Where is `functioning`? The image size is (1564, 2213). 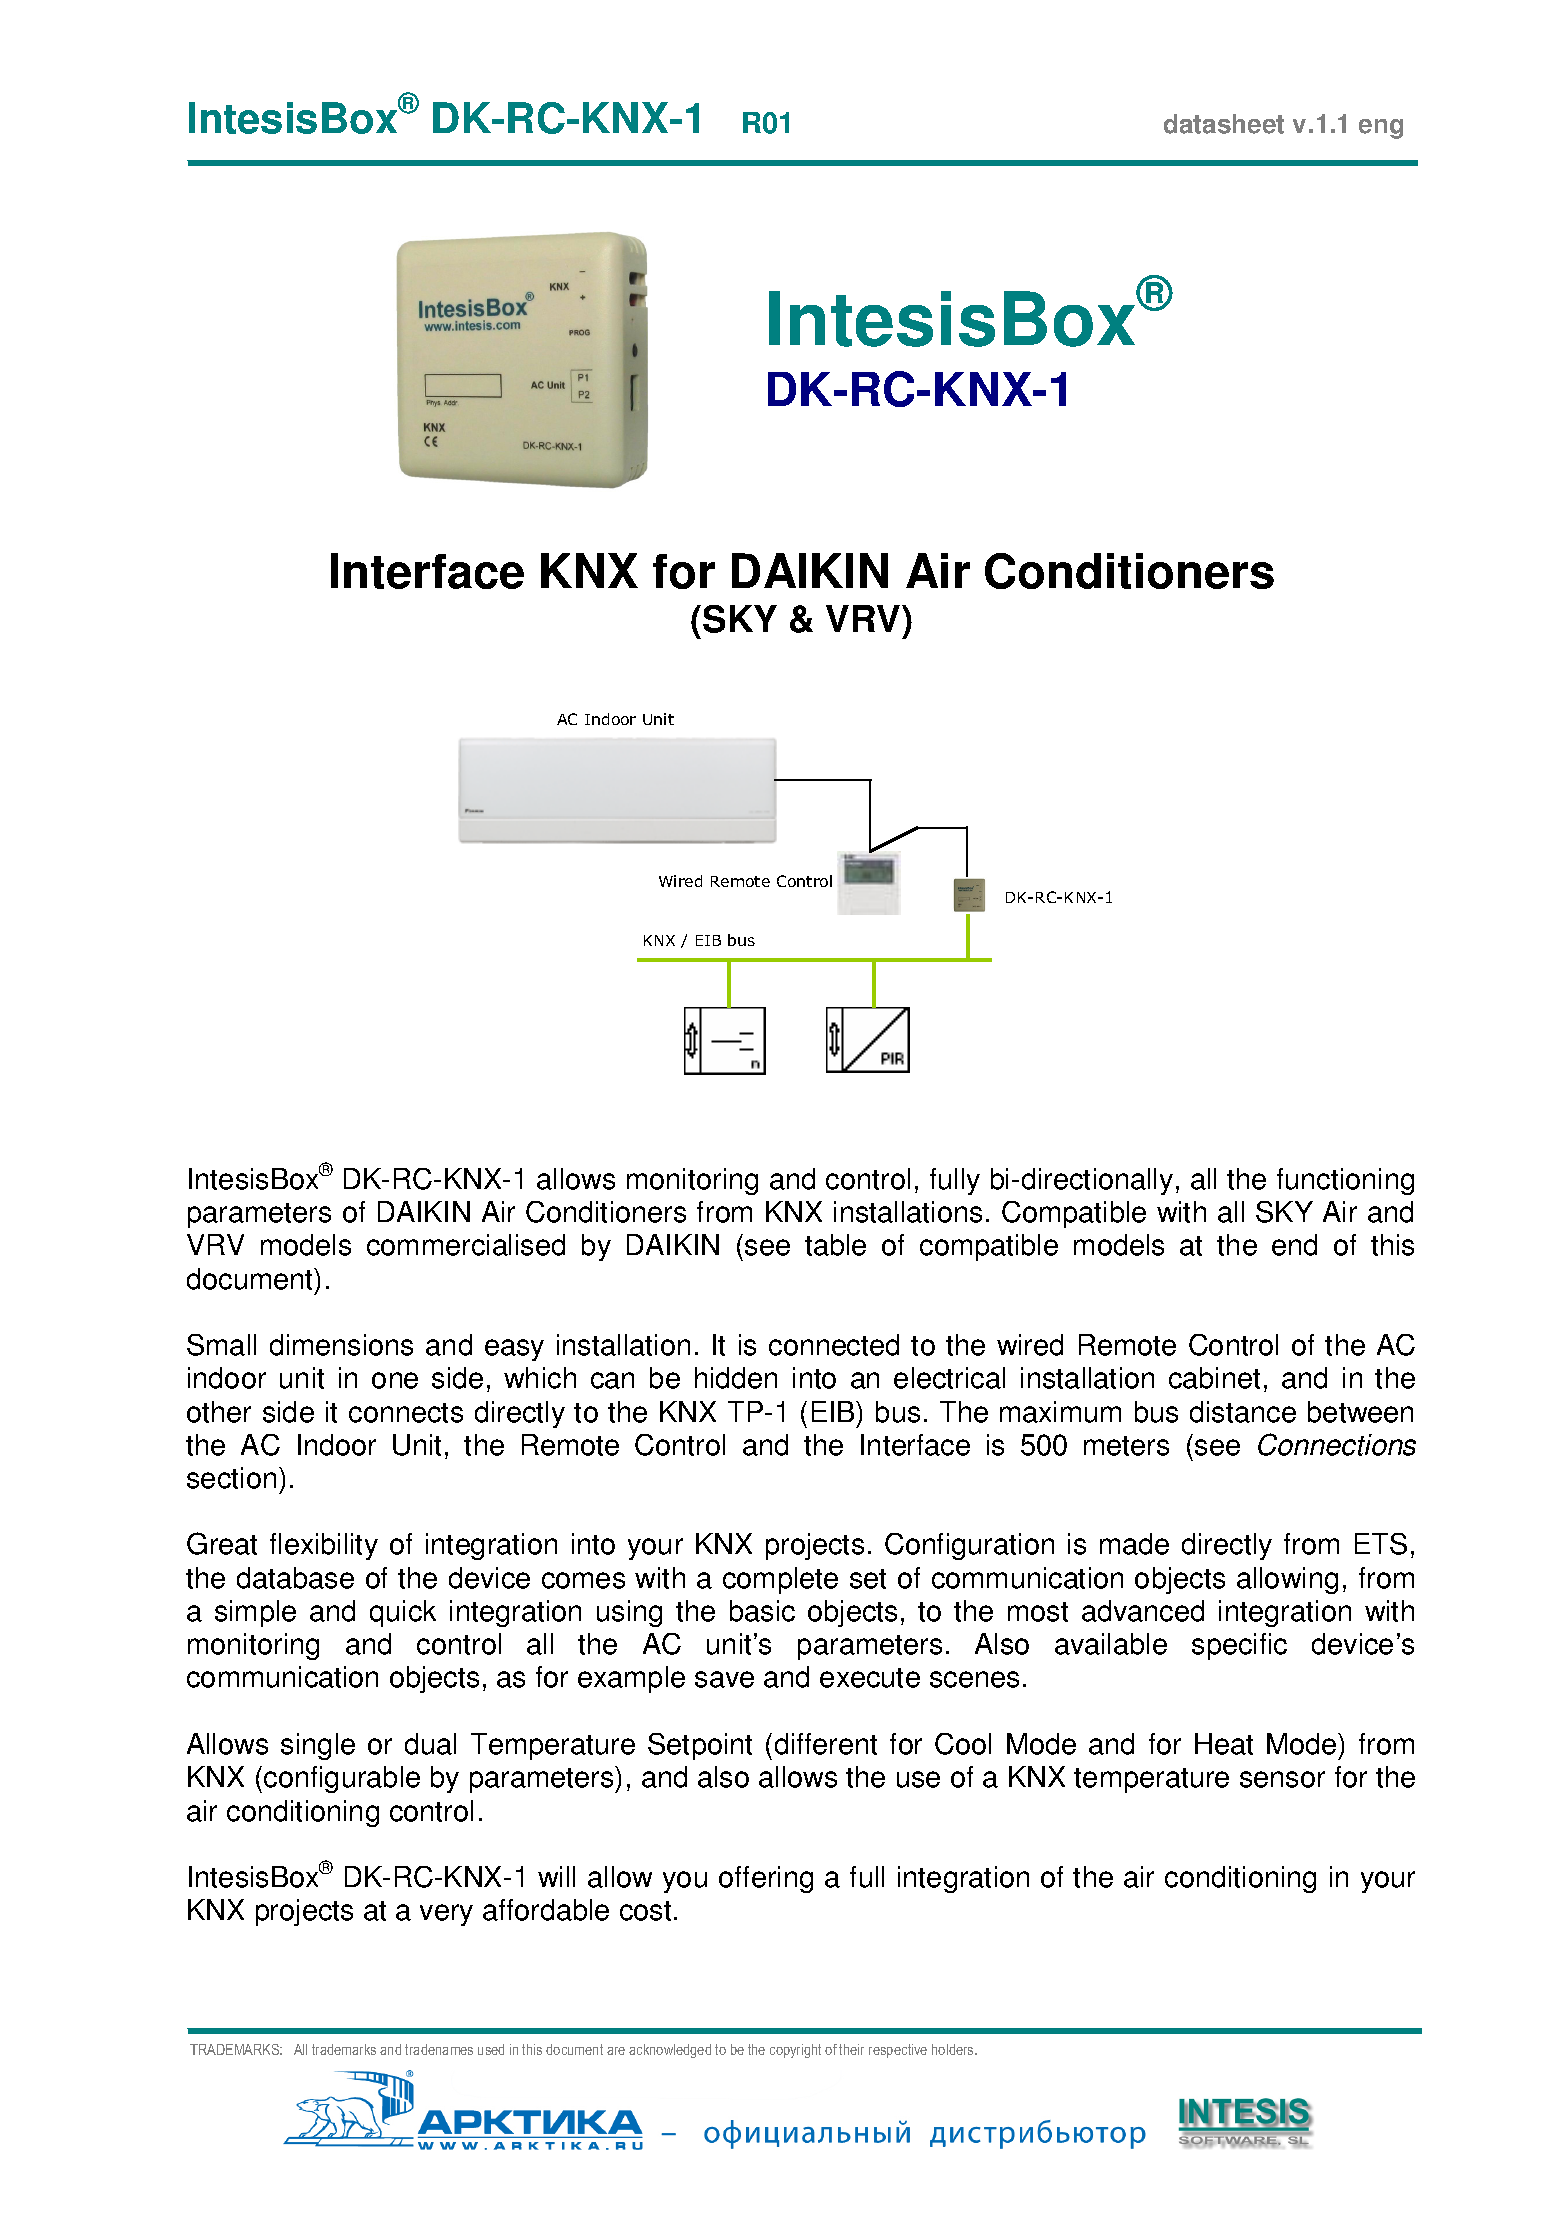
functioning is located at coordinates (1345, 1181).
